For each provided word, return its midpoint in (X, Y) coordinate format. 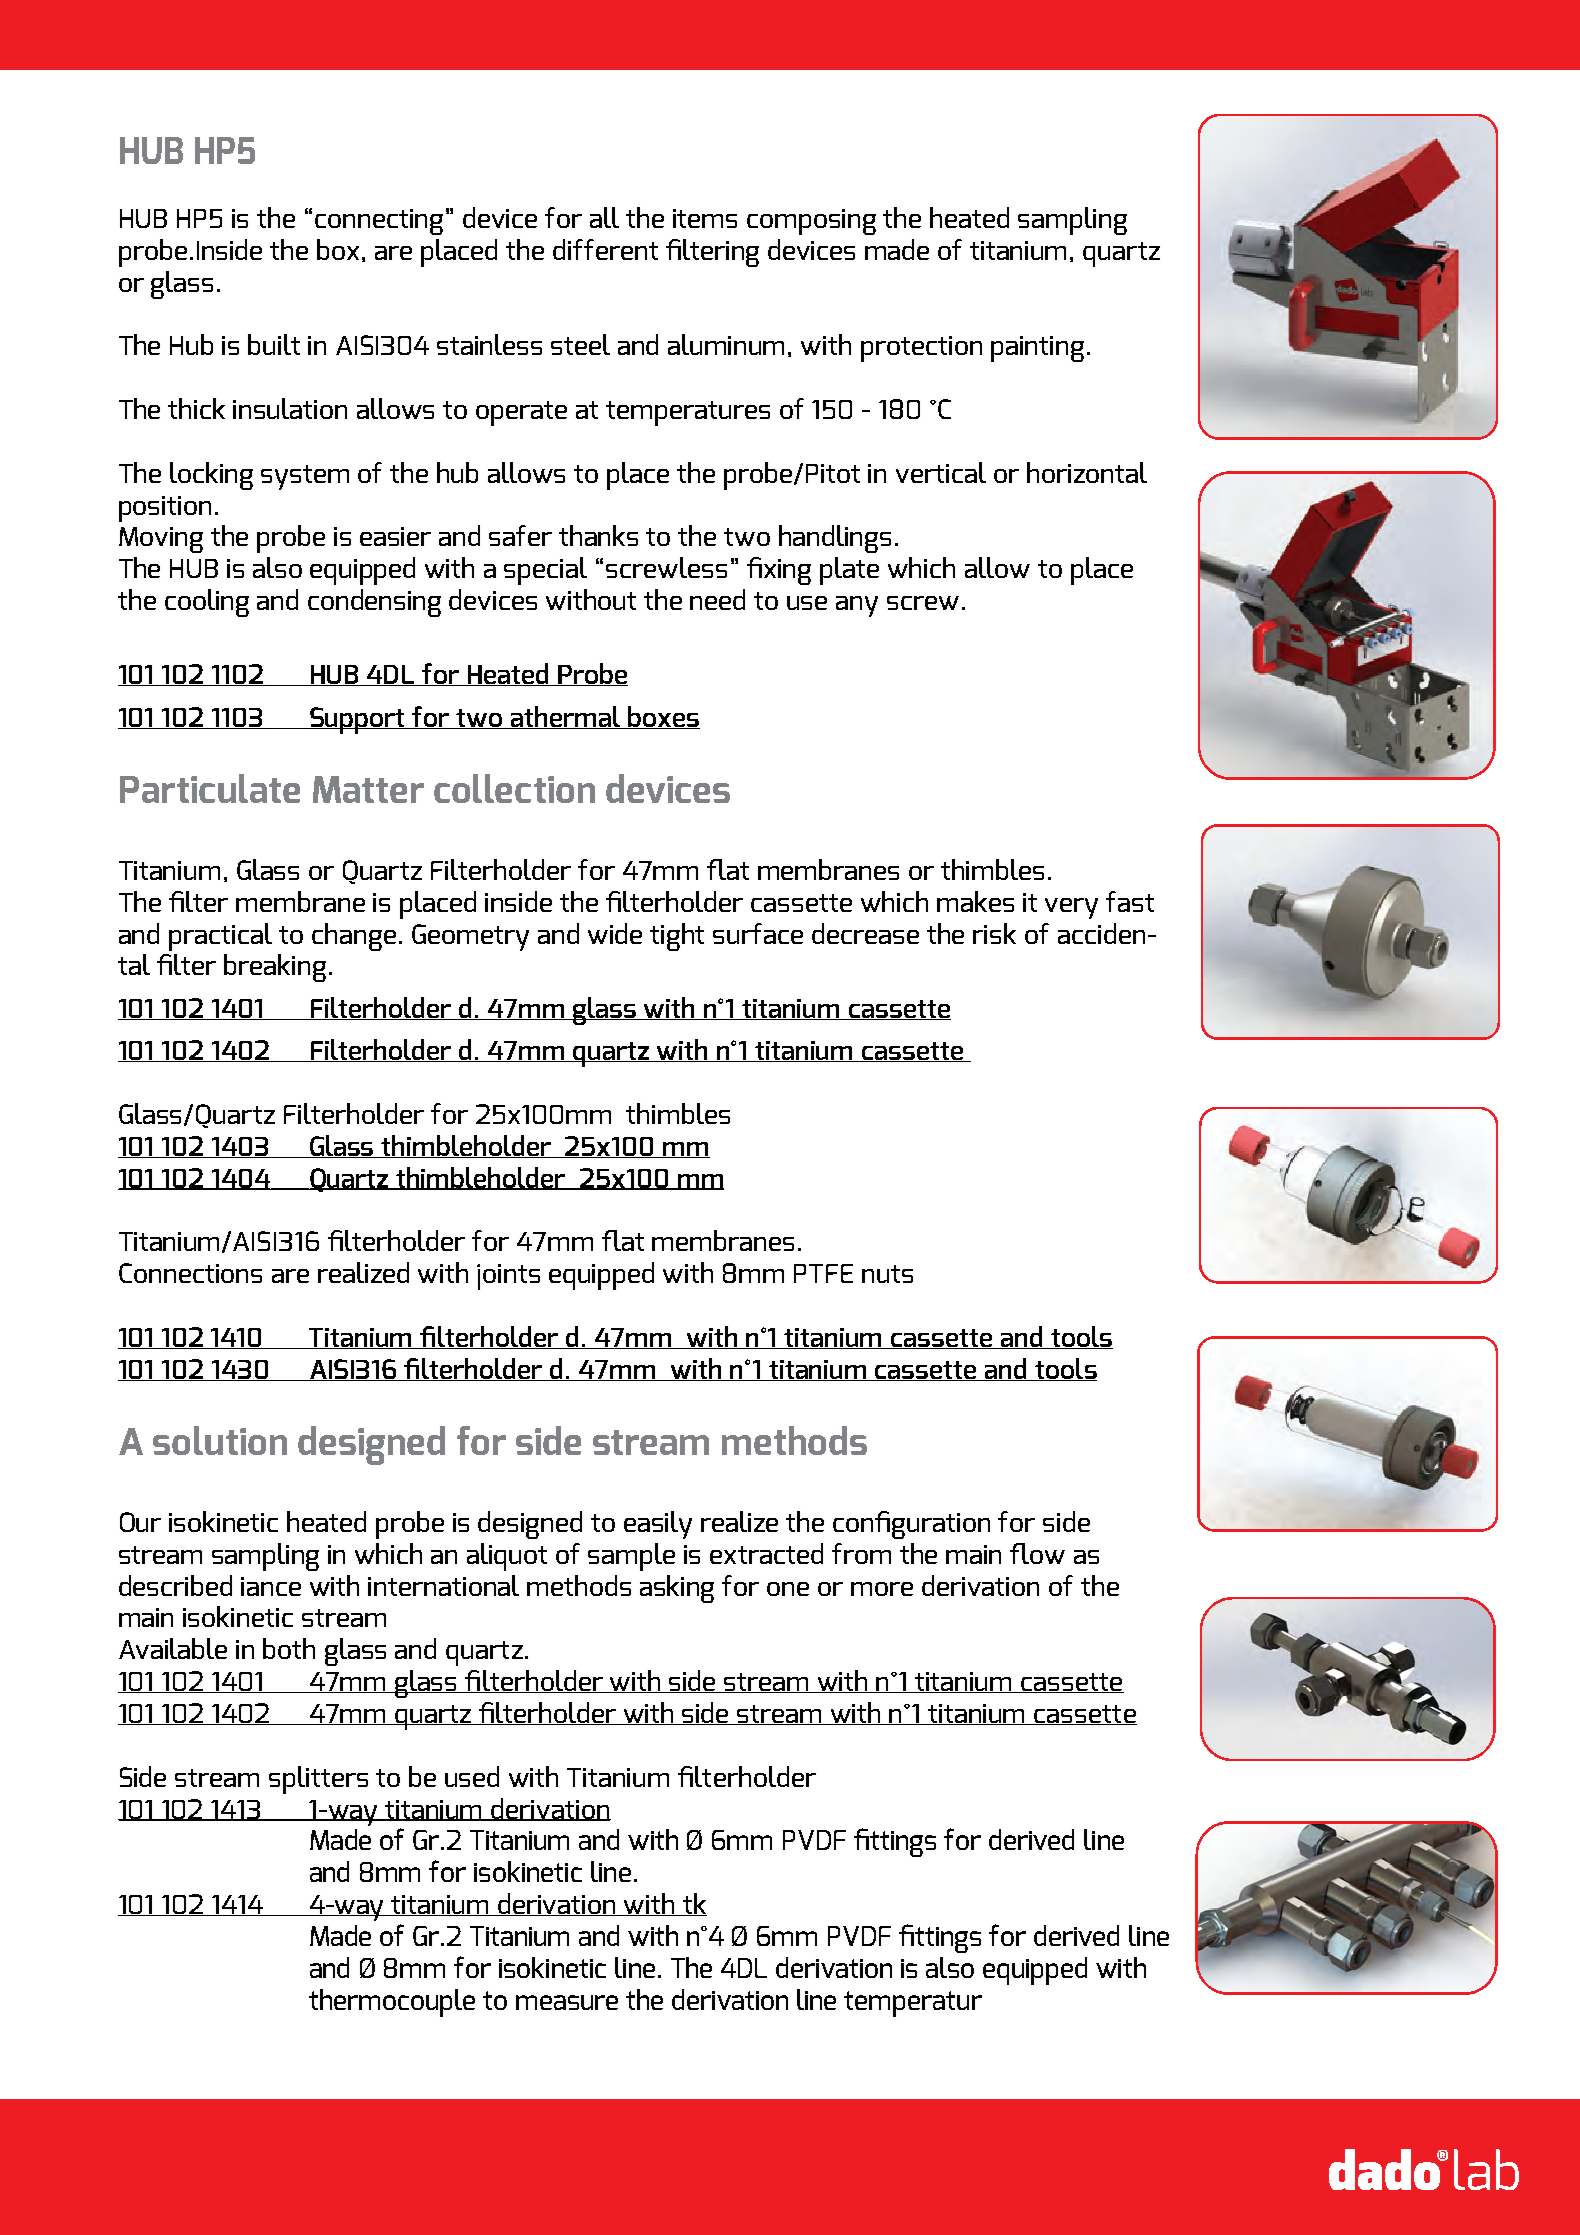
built (274, 344)
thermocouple (392, 2003)
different (605, 249)
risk (994, 933)
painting (1037, 349)
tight (677, 937)
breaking (275, 968)
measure (567, 2002)
